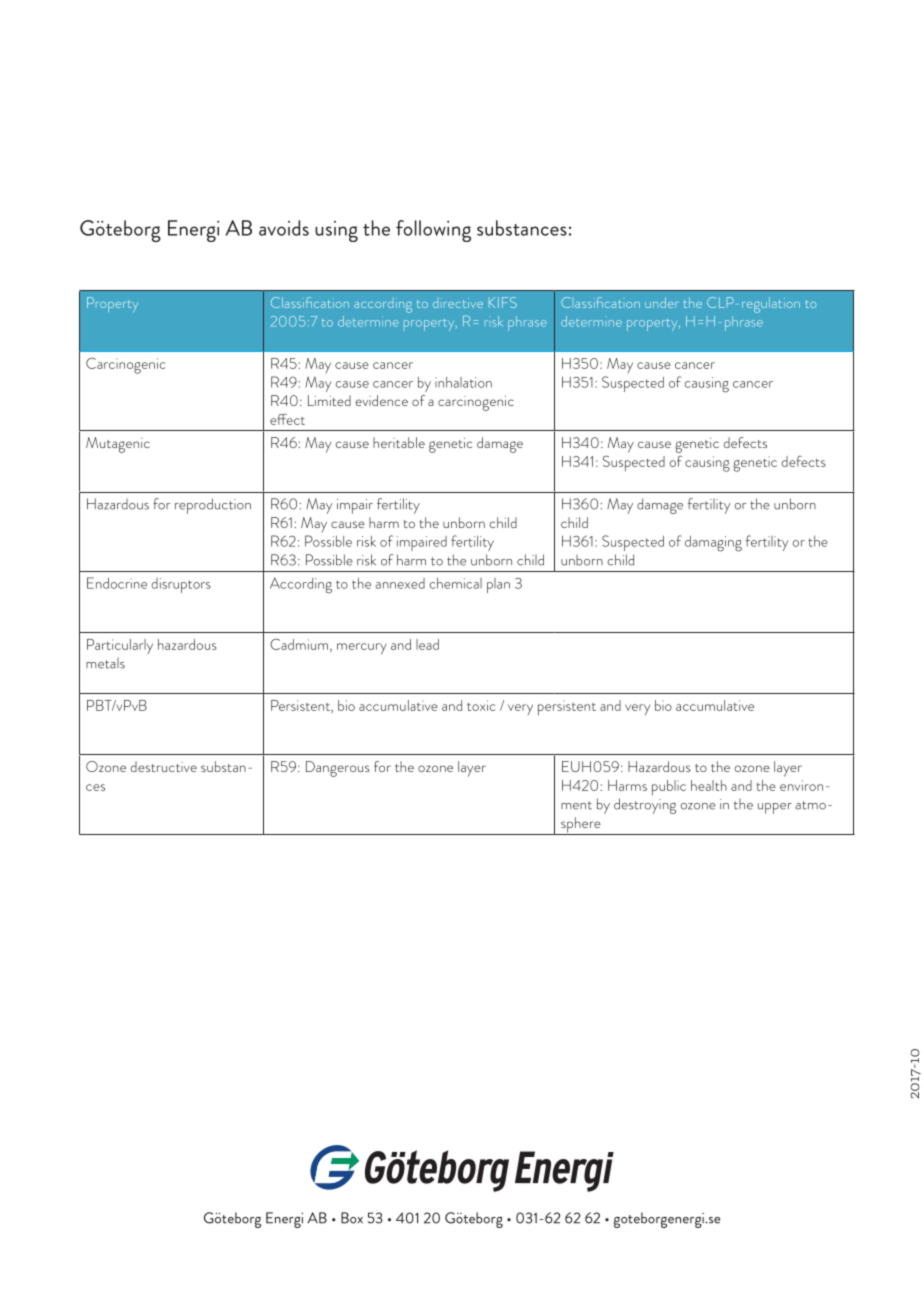 Image resolution: width=924 pixels, height=1308 pixels. Describe the element at coordinates (164, 766) in the screenshot. I see `destructive` at that location.
